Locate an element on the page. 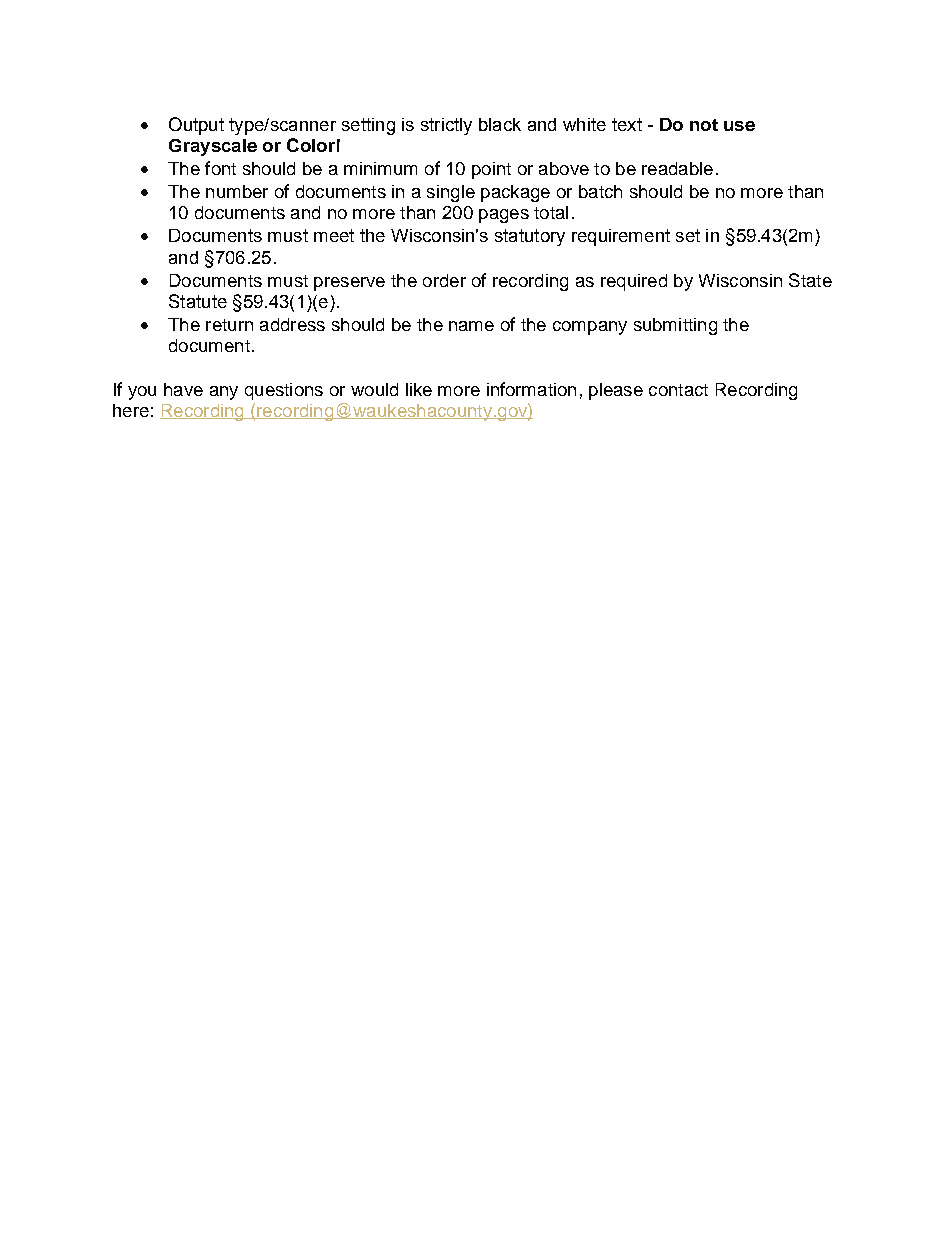 Image resolution: width=952 pixels, height=1233 pixels. submitting is located at coordinates (675, 326).
